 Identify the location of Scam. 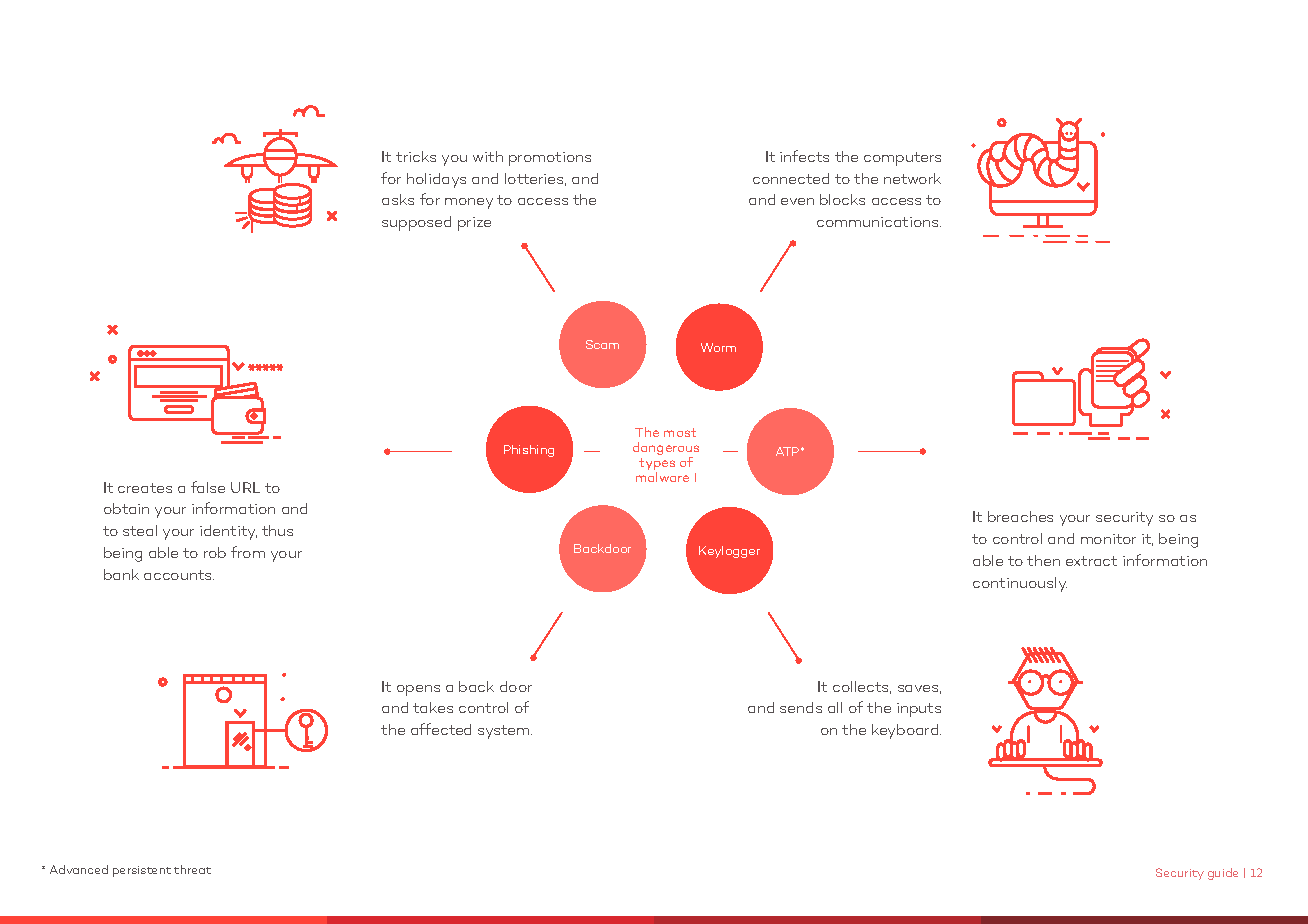
(602, 344).
